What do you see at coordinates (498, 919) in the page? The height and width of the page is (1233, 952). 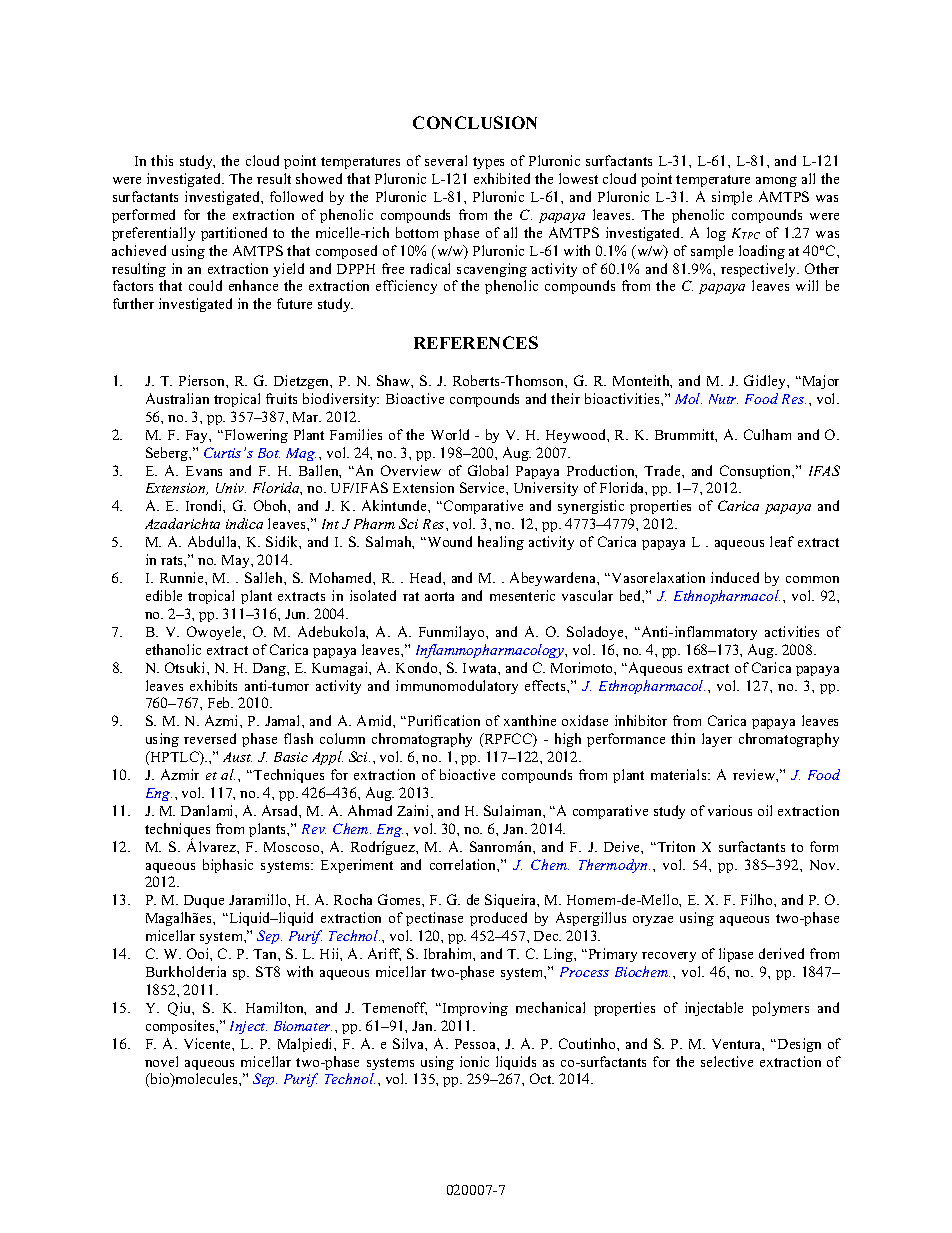 I see `produced` at bounding box center [498, 919].
